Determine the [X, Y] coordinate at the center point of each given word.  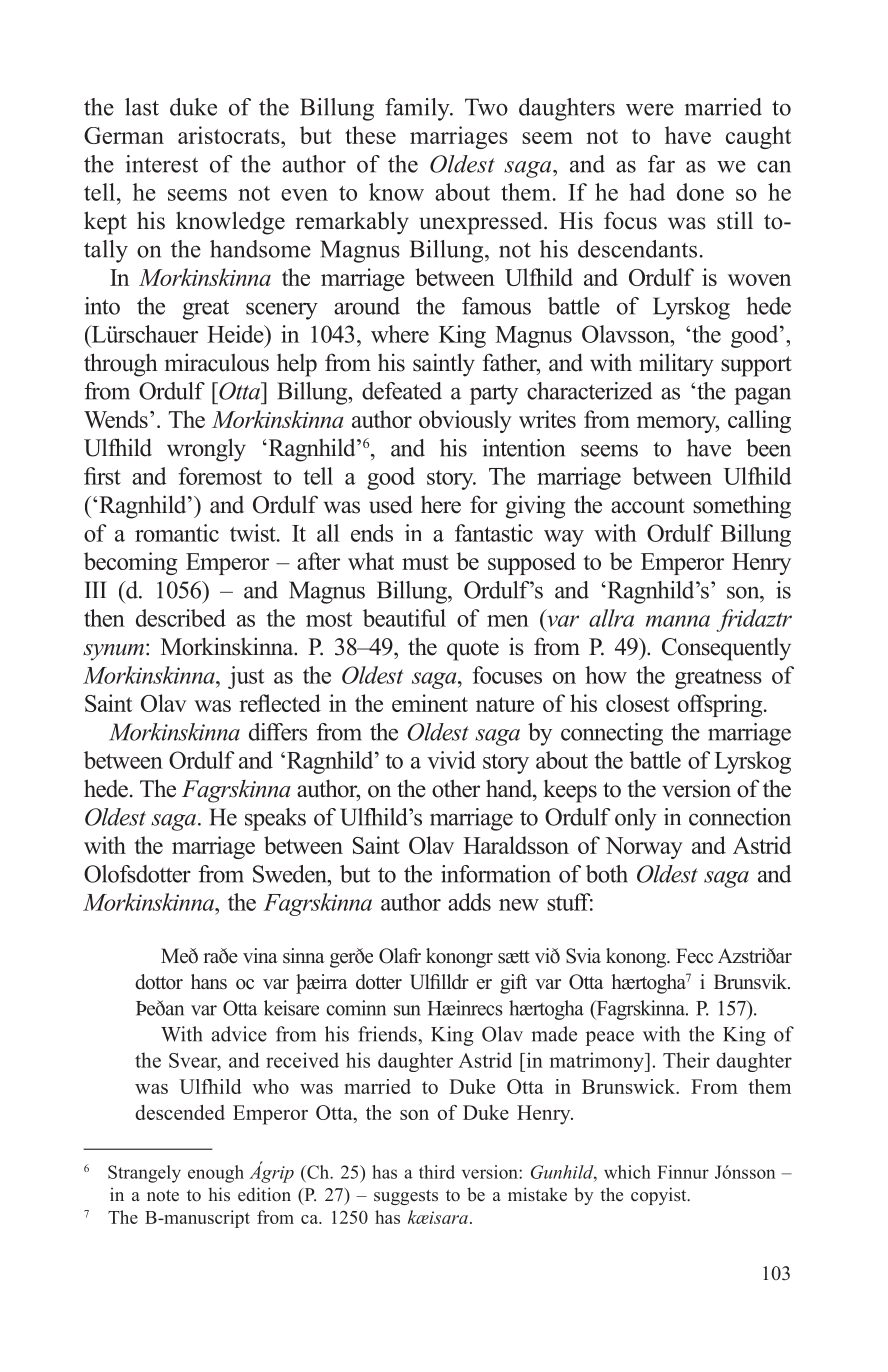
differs [278, 732]
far [661, 164]
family [418, 109]
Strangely [144, 1174]
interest [162, 164]
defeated [402, 391]
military [676, 365]
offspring [721, 705]
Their [686, 1060]
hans [209, 982]
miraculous [217, 362]
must [425, 562]
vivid [451, 760]
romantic [177, 533]
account [648, 506]
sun [407, 1010]
